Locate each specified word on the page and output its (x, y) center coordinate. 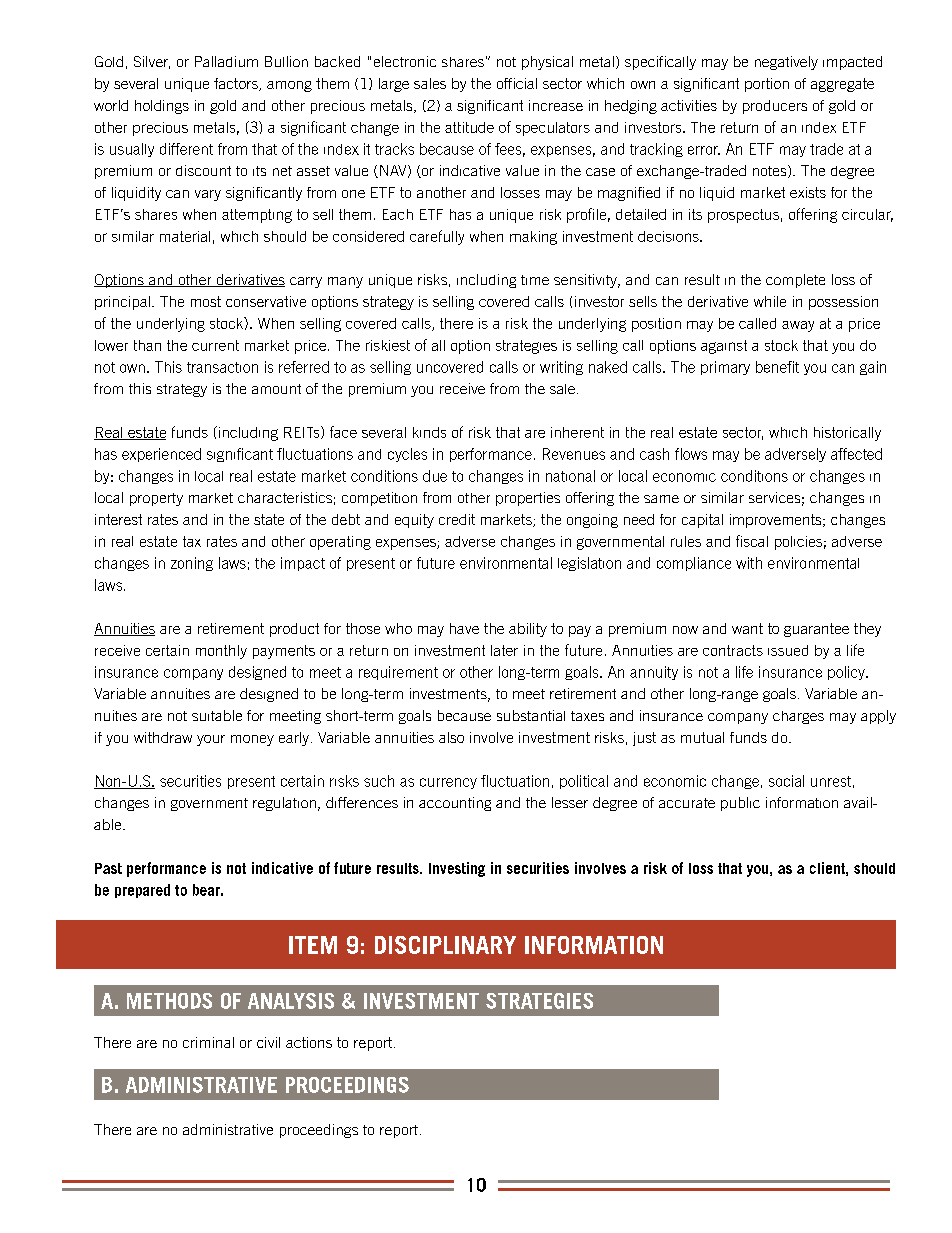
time (535, 280)
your (211, 740)
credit (457, 519)
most (206, 301)
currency (448, 783)
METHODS (169, 1001)
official (517, 83)
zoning (192, 564)
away (798, 326)
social (786, 781)
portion (767, 85)
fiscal (752, 541)
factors (237, 84)
